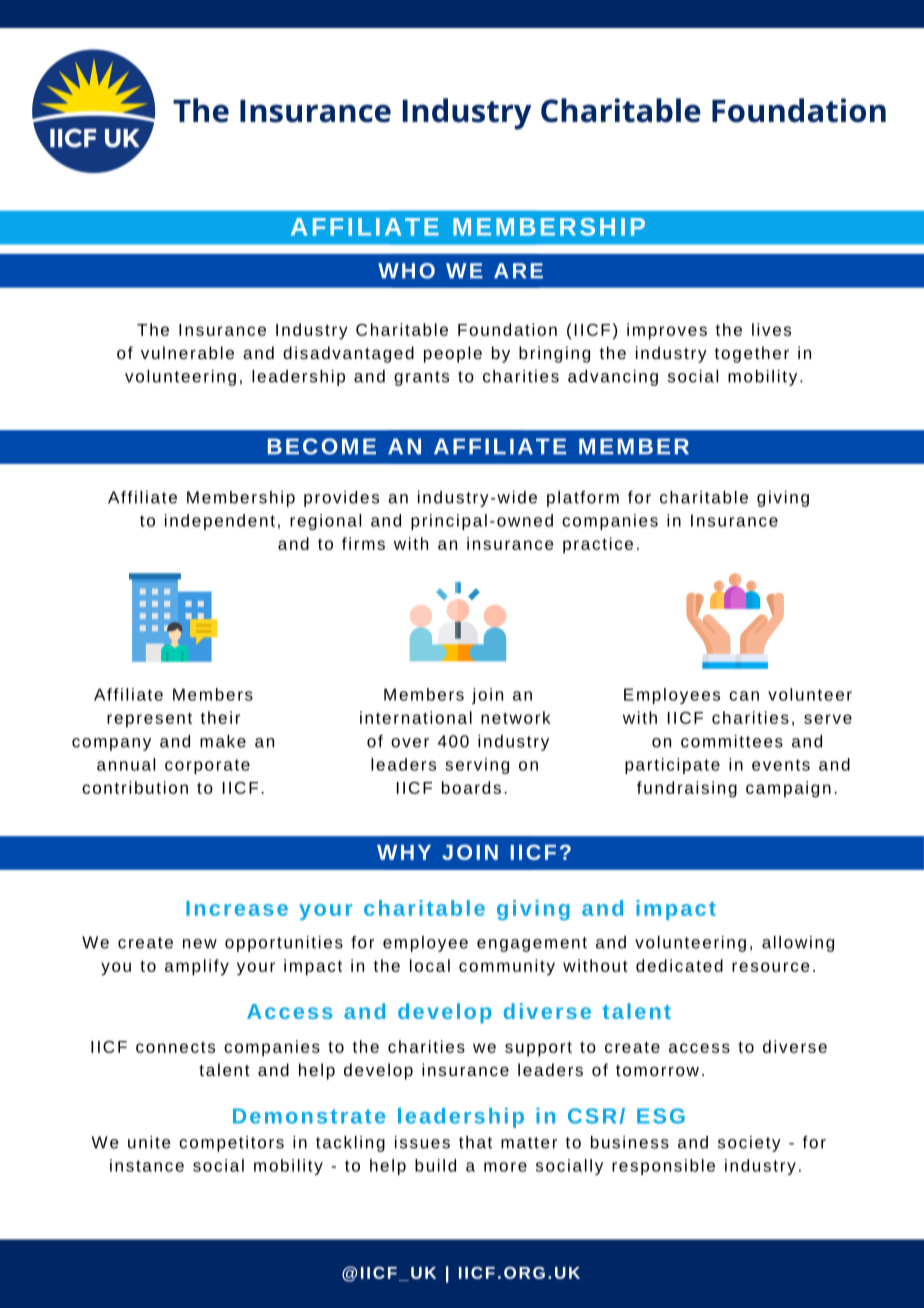 This image has width=924, height=1308. Describe the element at coordinates (231, 1144) in the image. I see `competitors` at that location.
